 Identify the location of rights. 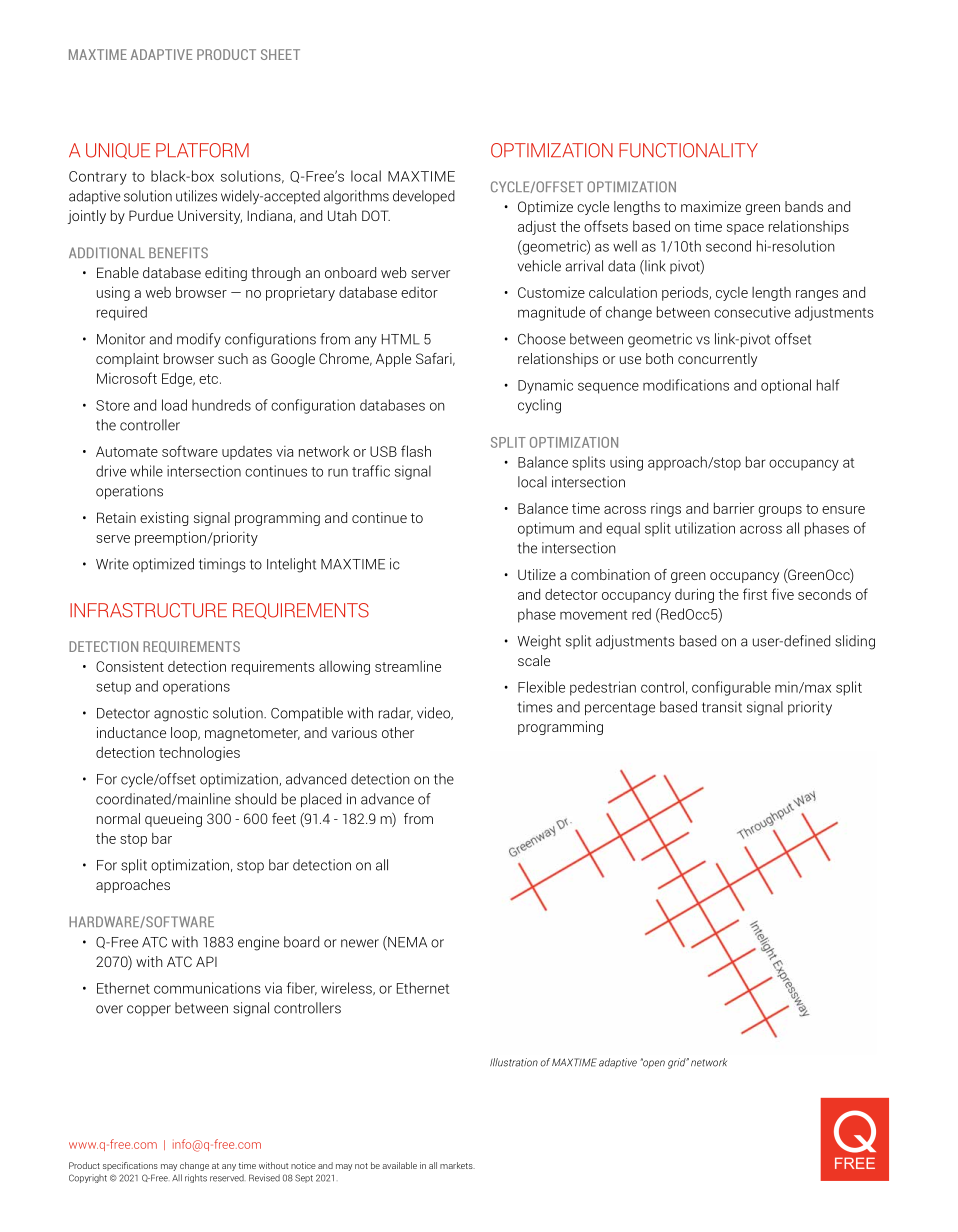
(196, 1178).
